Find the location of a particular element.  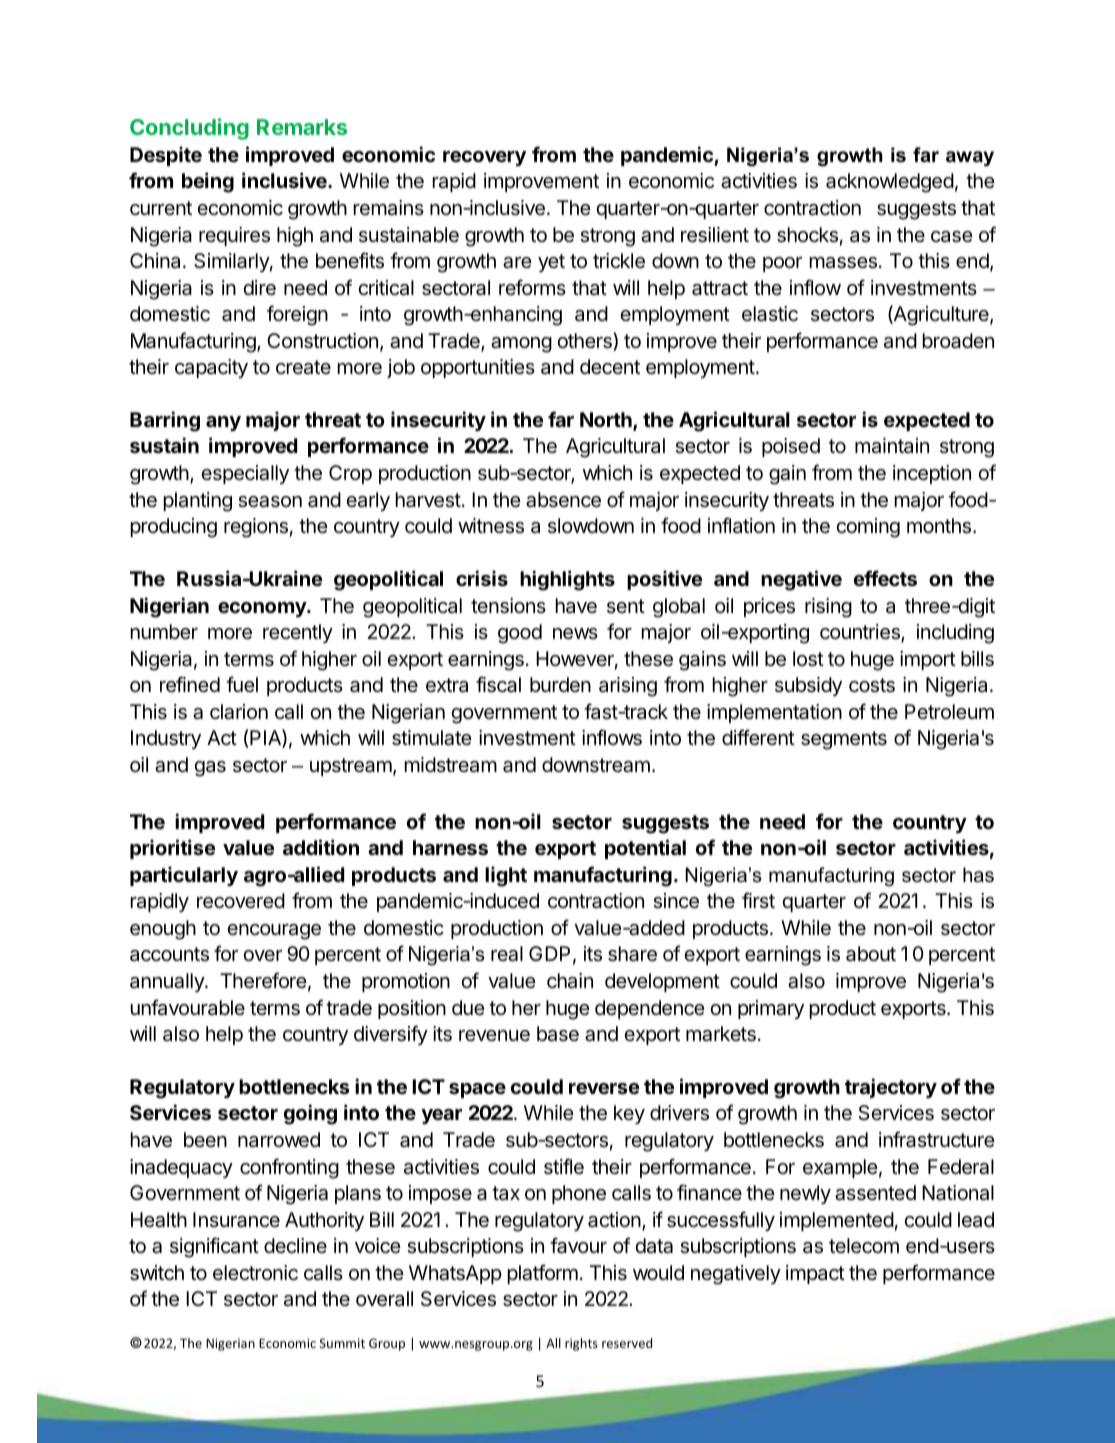

trajectory is located at coordinates (891, 1088).
